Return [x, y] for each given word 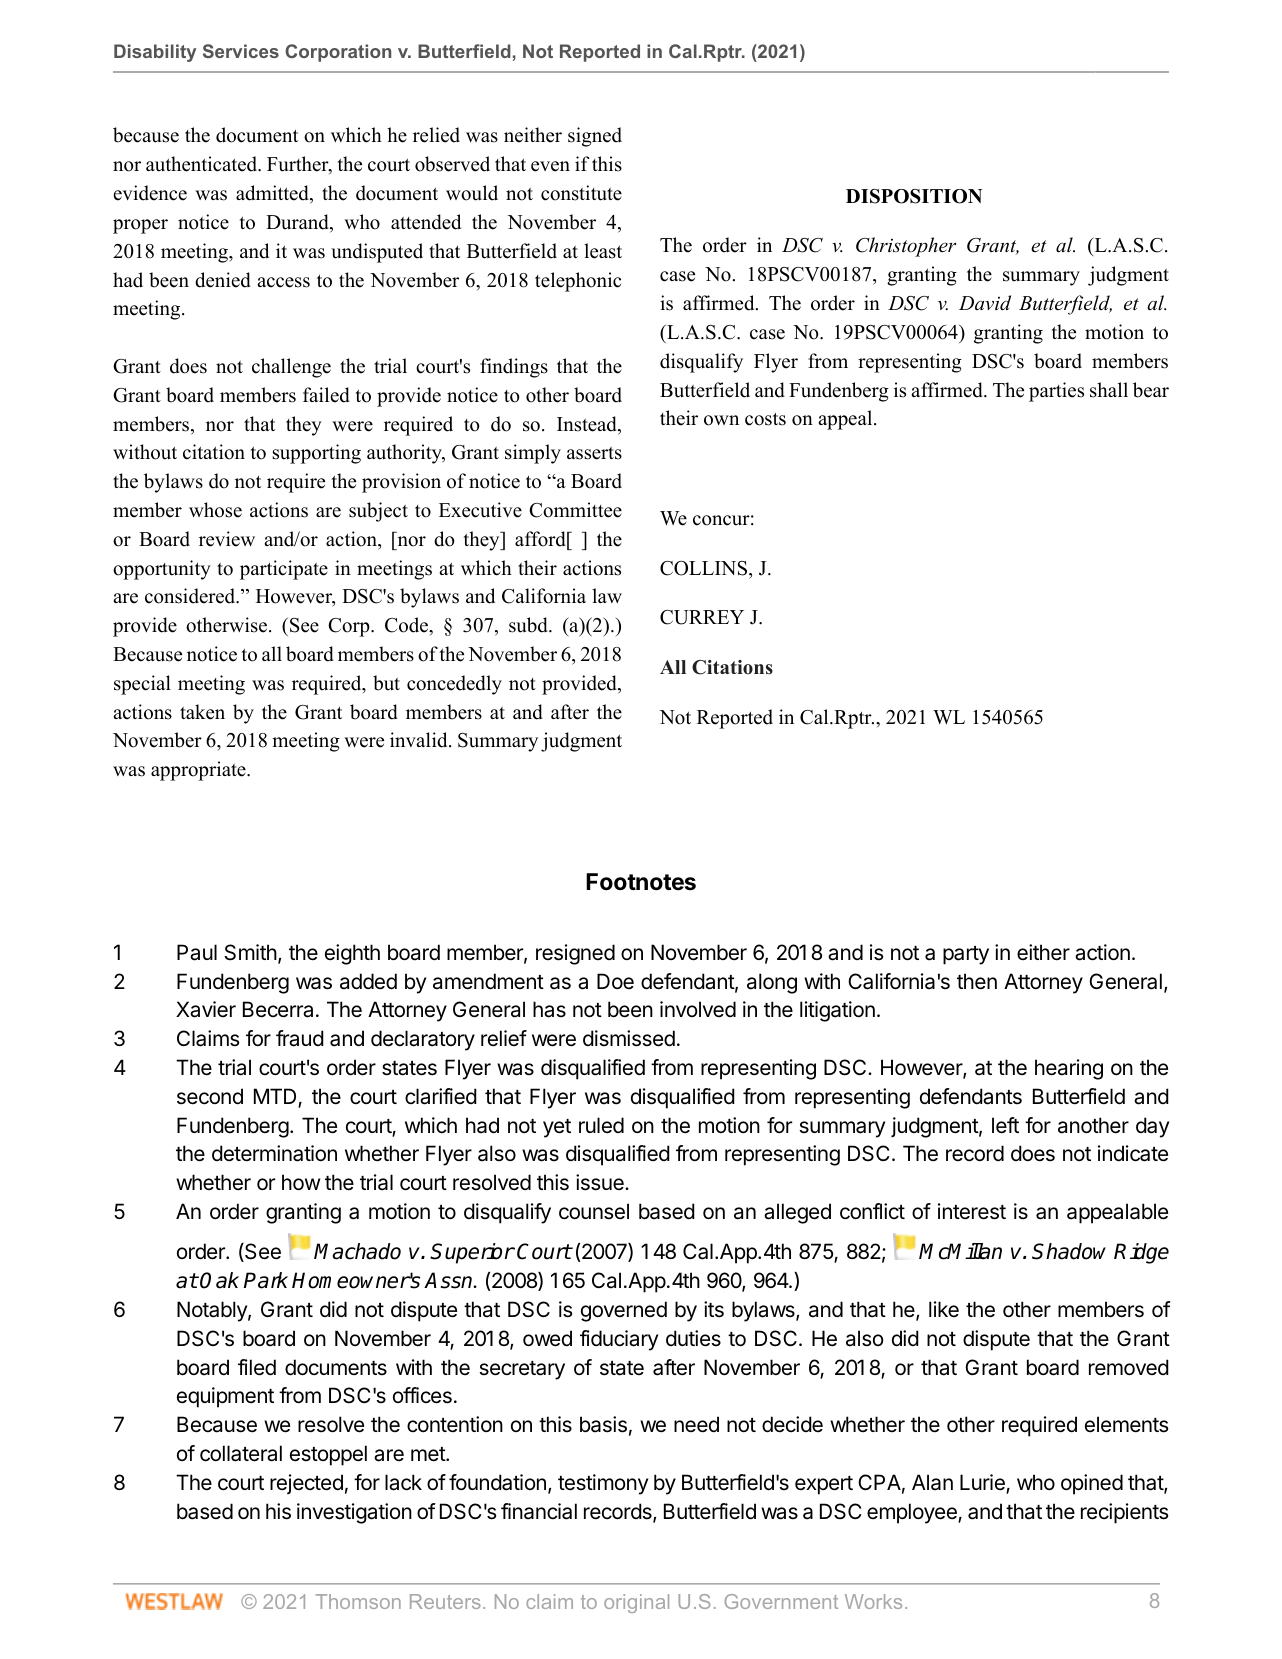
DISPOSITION [914, 196]
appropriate [199, 771]
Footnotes [641, 882]
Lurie [983, 1483]
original [636, 1603]
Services [241, 51]
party [966, 955]
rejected [306, 1484]
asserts [594, 453]
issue [601, 1182]
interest [972, 1211]
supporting [317, 454]
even [550, 166]
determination [274, 1153]
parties [1056, 392]
